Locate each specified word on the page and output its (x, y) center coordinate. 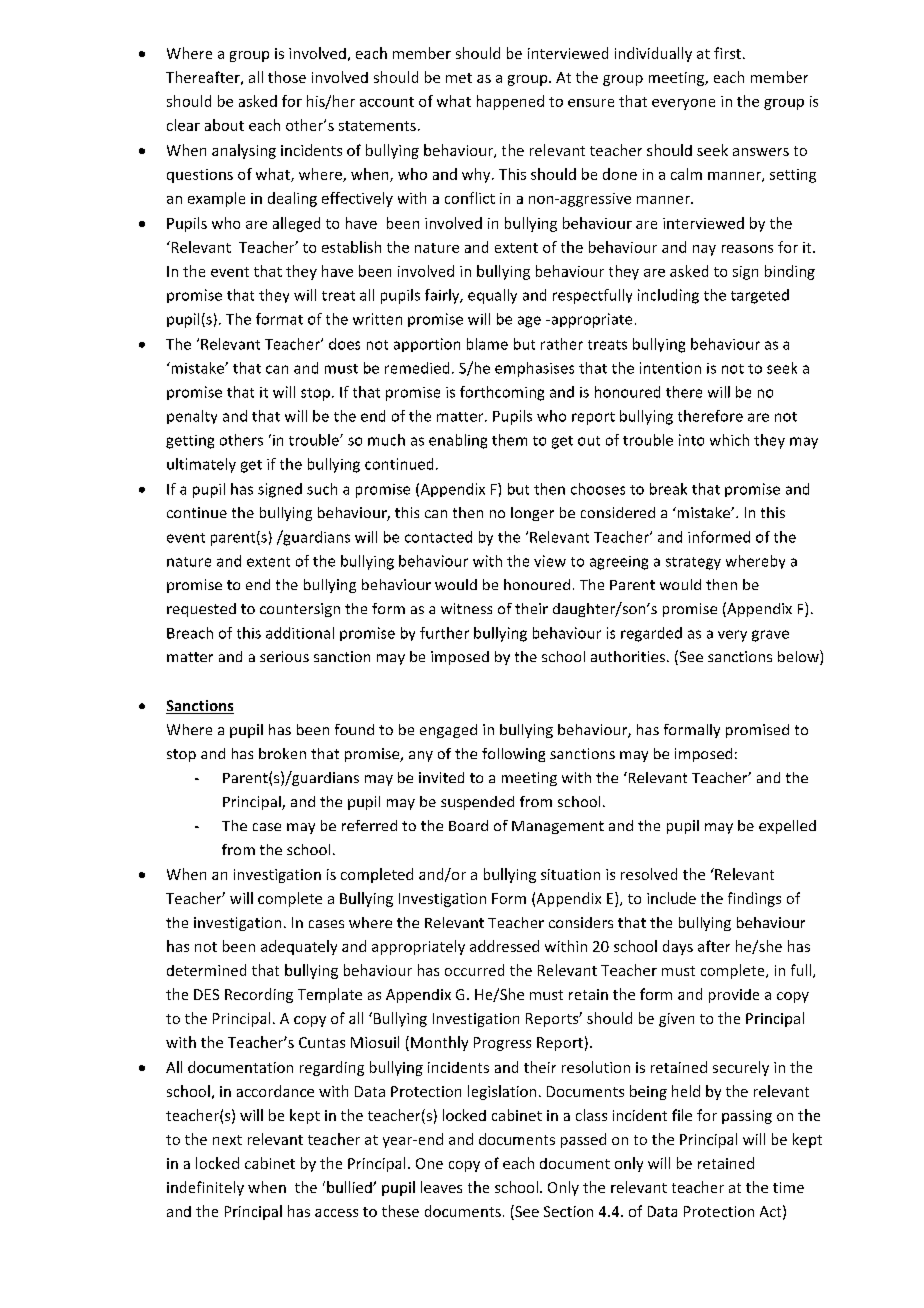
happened (510, 102)
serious (284, 656)
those (287, 77)
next (227, 1140)
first (727, 53)
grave (770, 636)
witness (466, 608)
